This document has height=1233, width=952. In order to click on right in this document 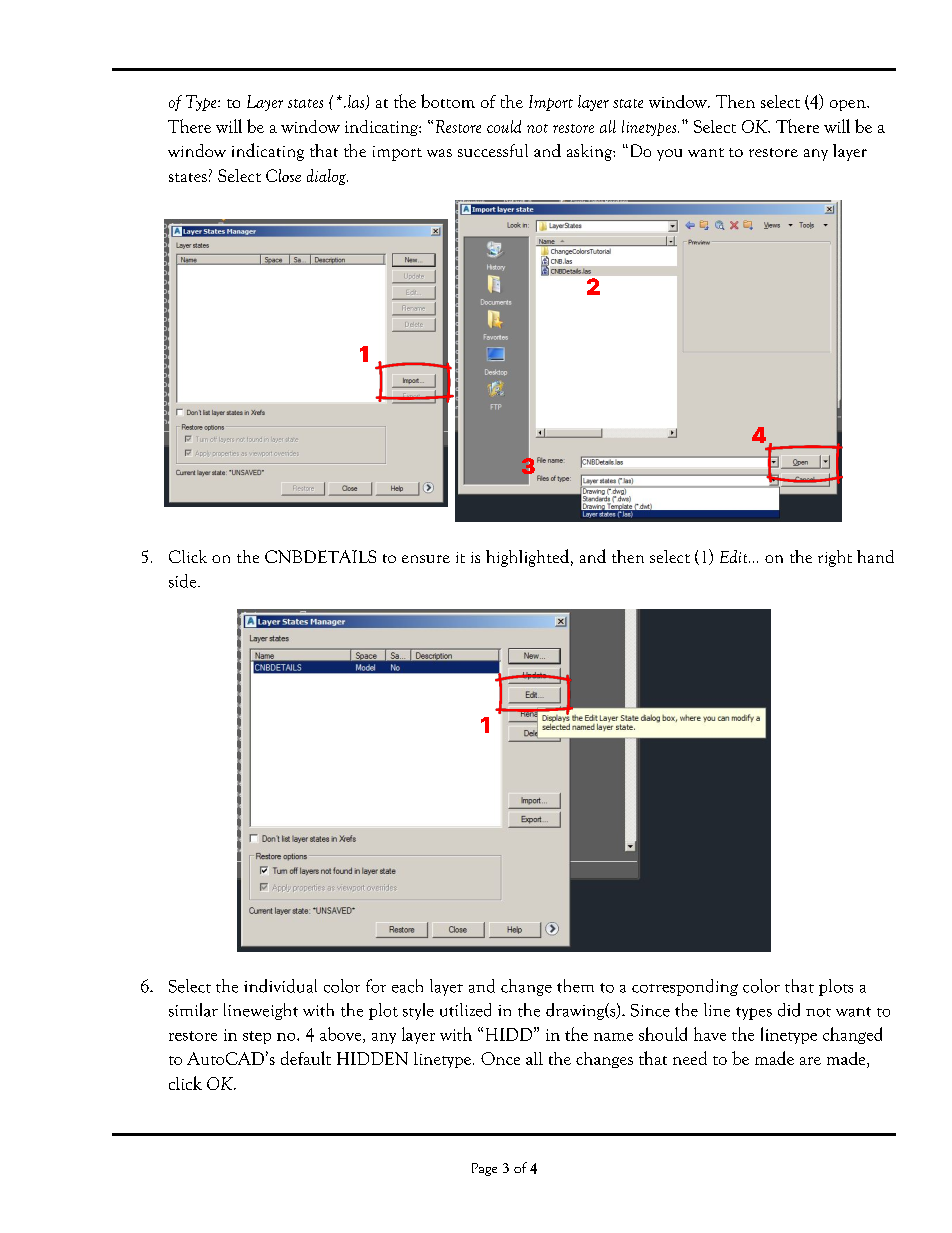, I will do `click(835, 558)`.
